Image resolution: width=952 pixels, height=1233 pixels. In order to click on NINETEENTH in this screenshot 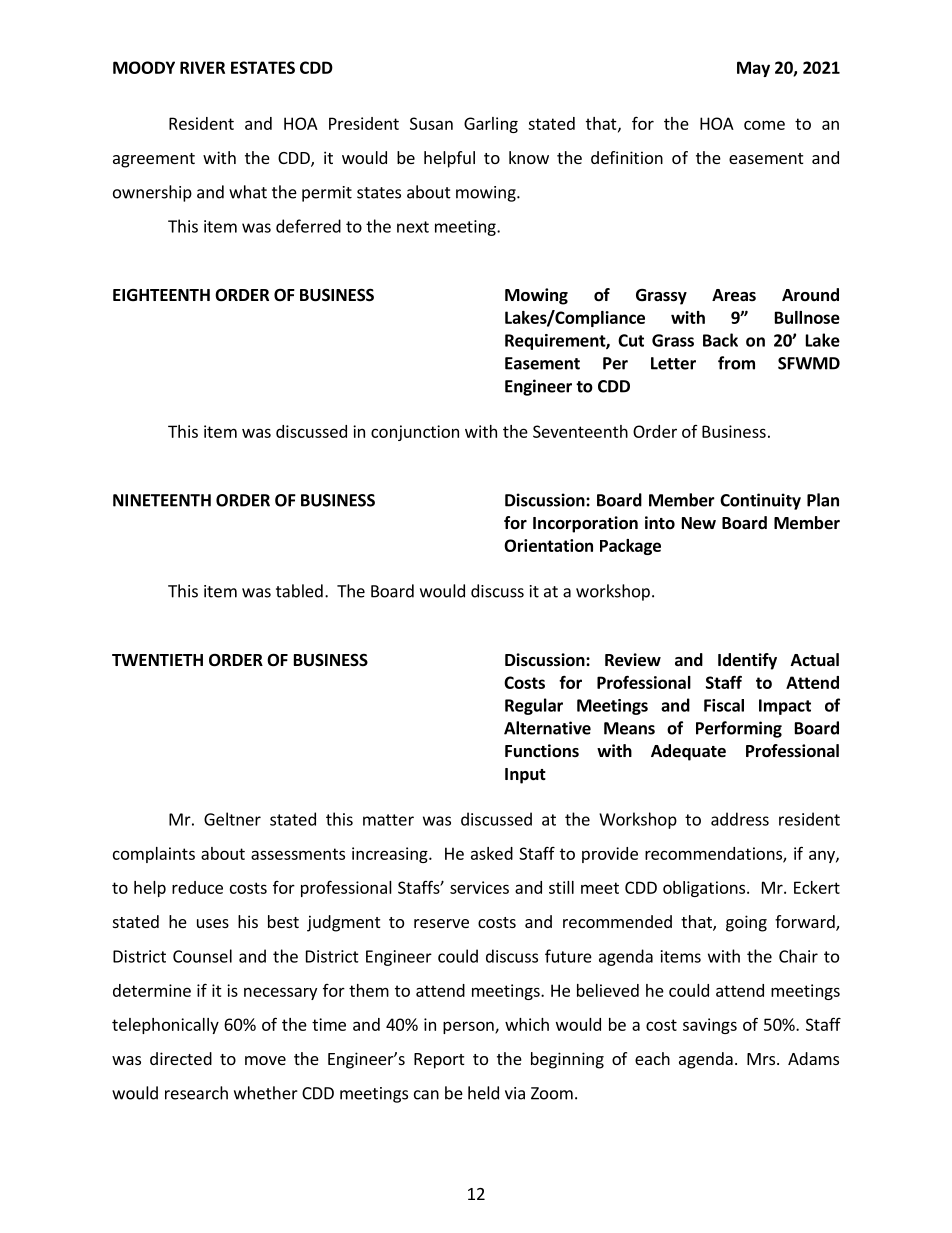, I will do `click(162, 500)`.
